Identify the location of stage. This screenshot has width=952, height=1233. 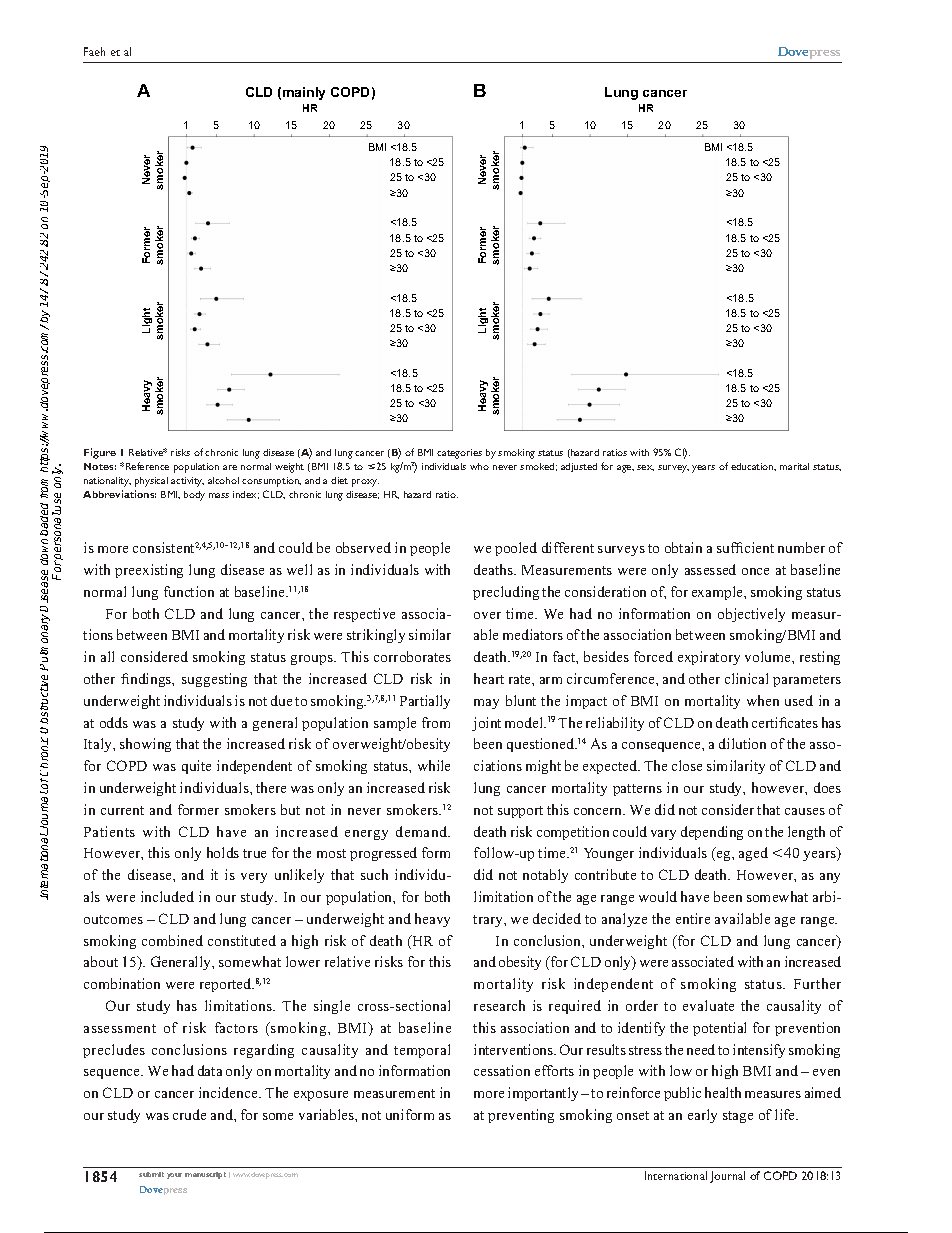
(738, 1117).
